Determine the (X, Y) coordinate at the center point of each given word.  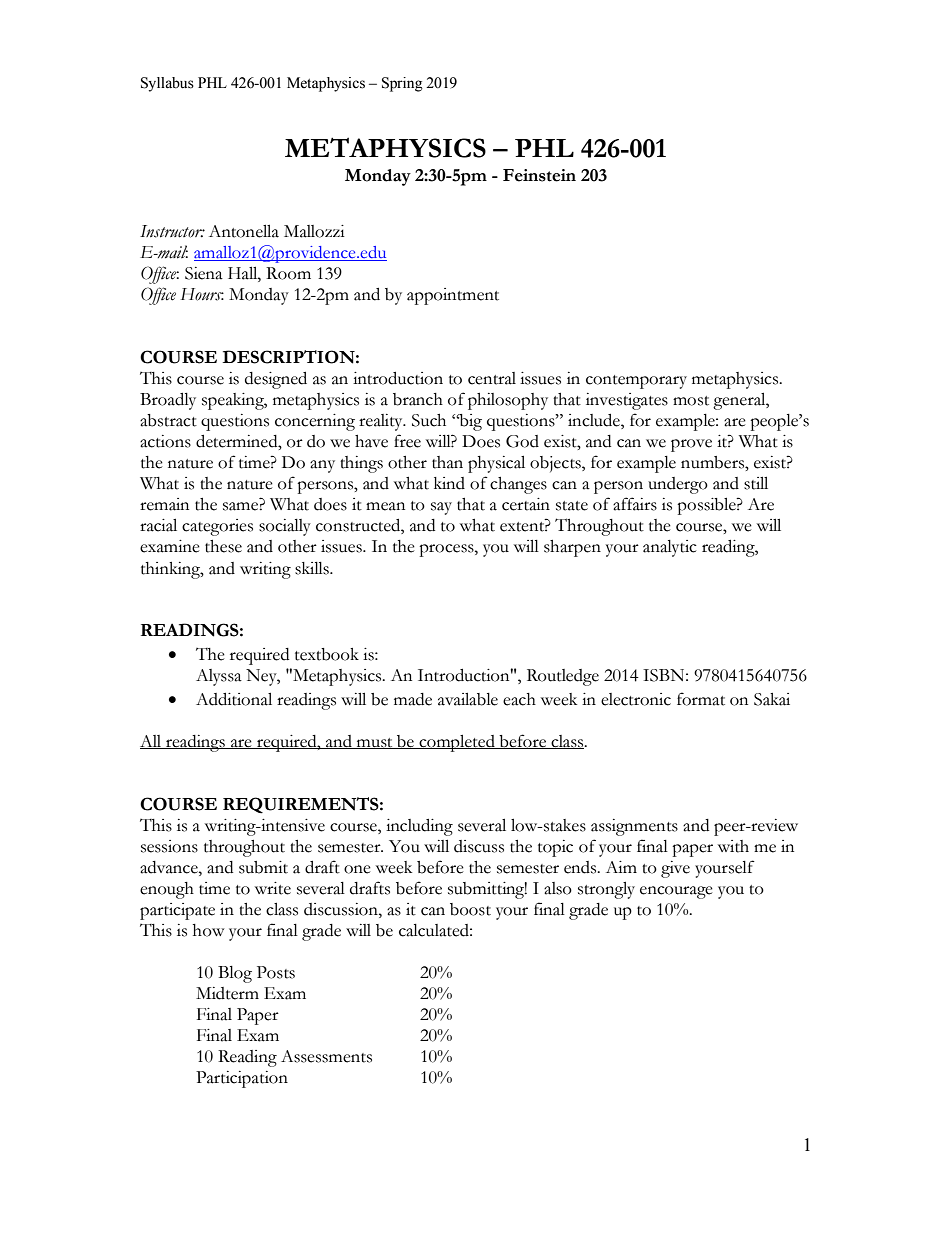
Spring (402, 84)
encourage (676, 892)
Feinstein (539, 175)
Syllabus (167, 84)
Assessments (326, 1056)
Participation (242, 1079)
